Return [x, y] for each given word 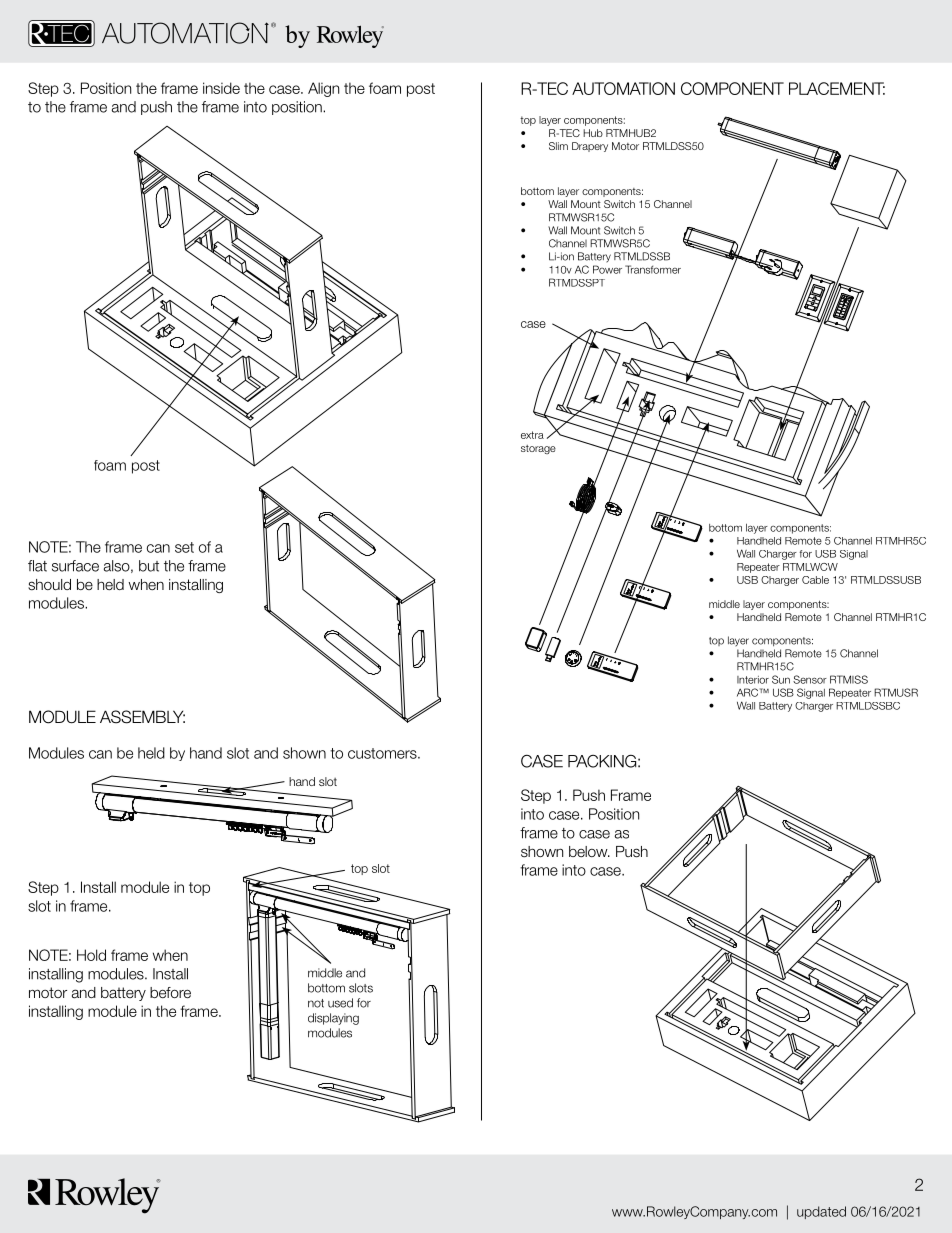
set [184, 547]
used [340, 1003]
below [589, 851]
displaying [333, 1019]
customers [383, 753]
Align [323, 89]
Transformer [653, 269]
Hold [91, 955]
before [170, 993]
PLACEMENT [837, 88]
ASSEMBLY [142, 717]
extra [532, 435]
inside [221, 88]
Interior [753, 680]
